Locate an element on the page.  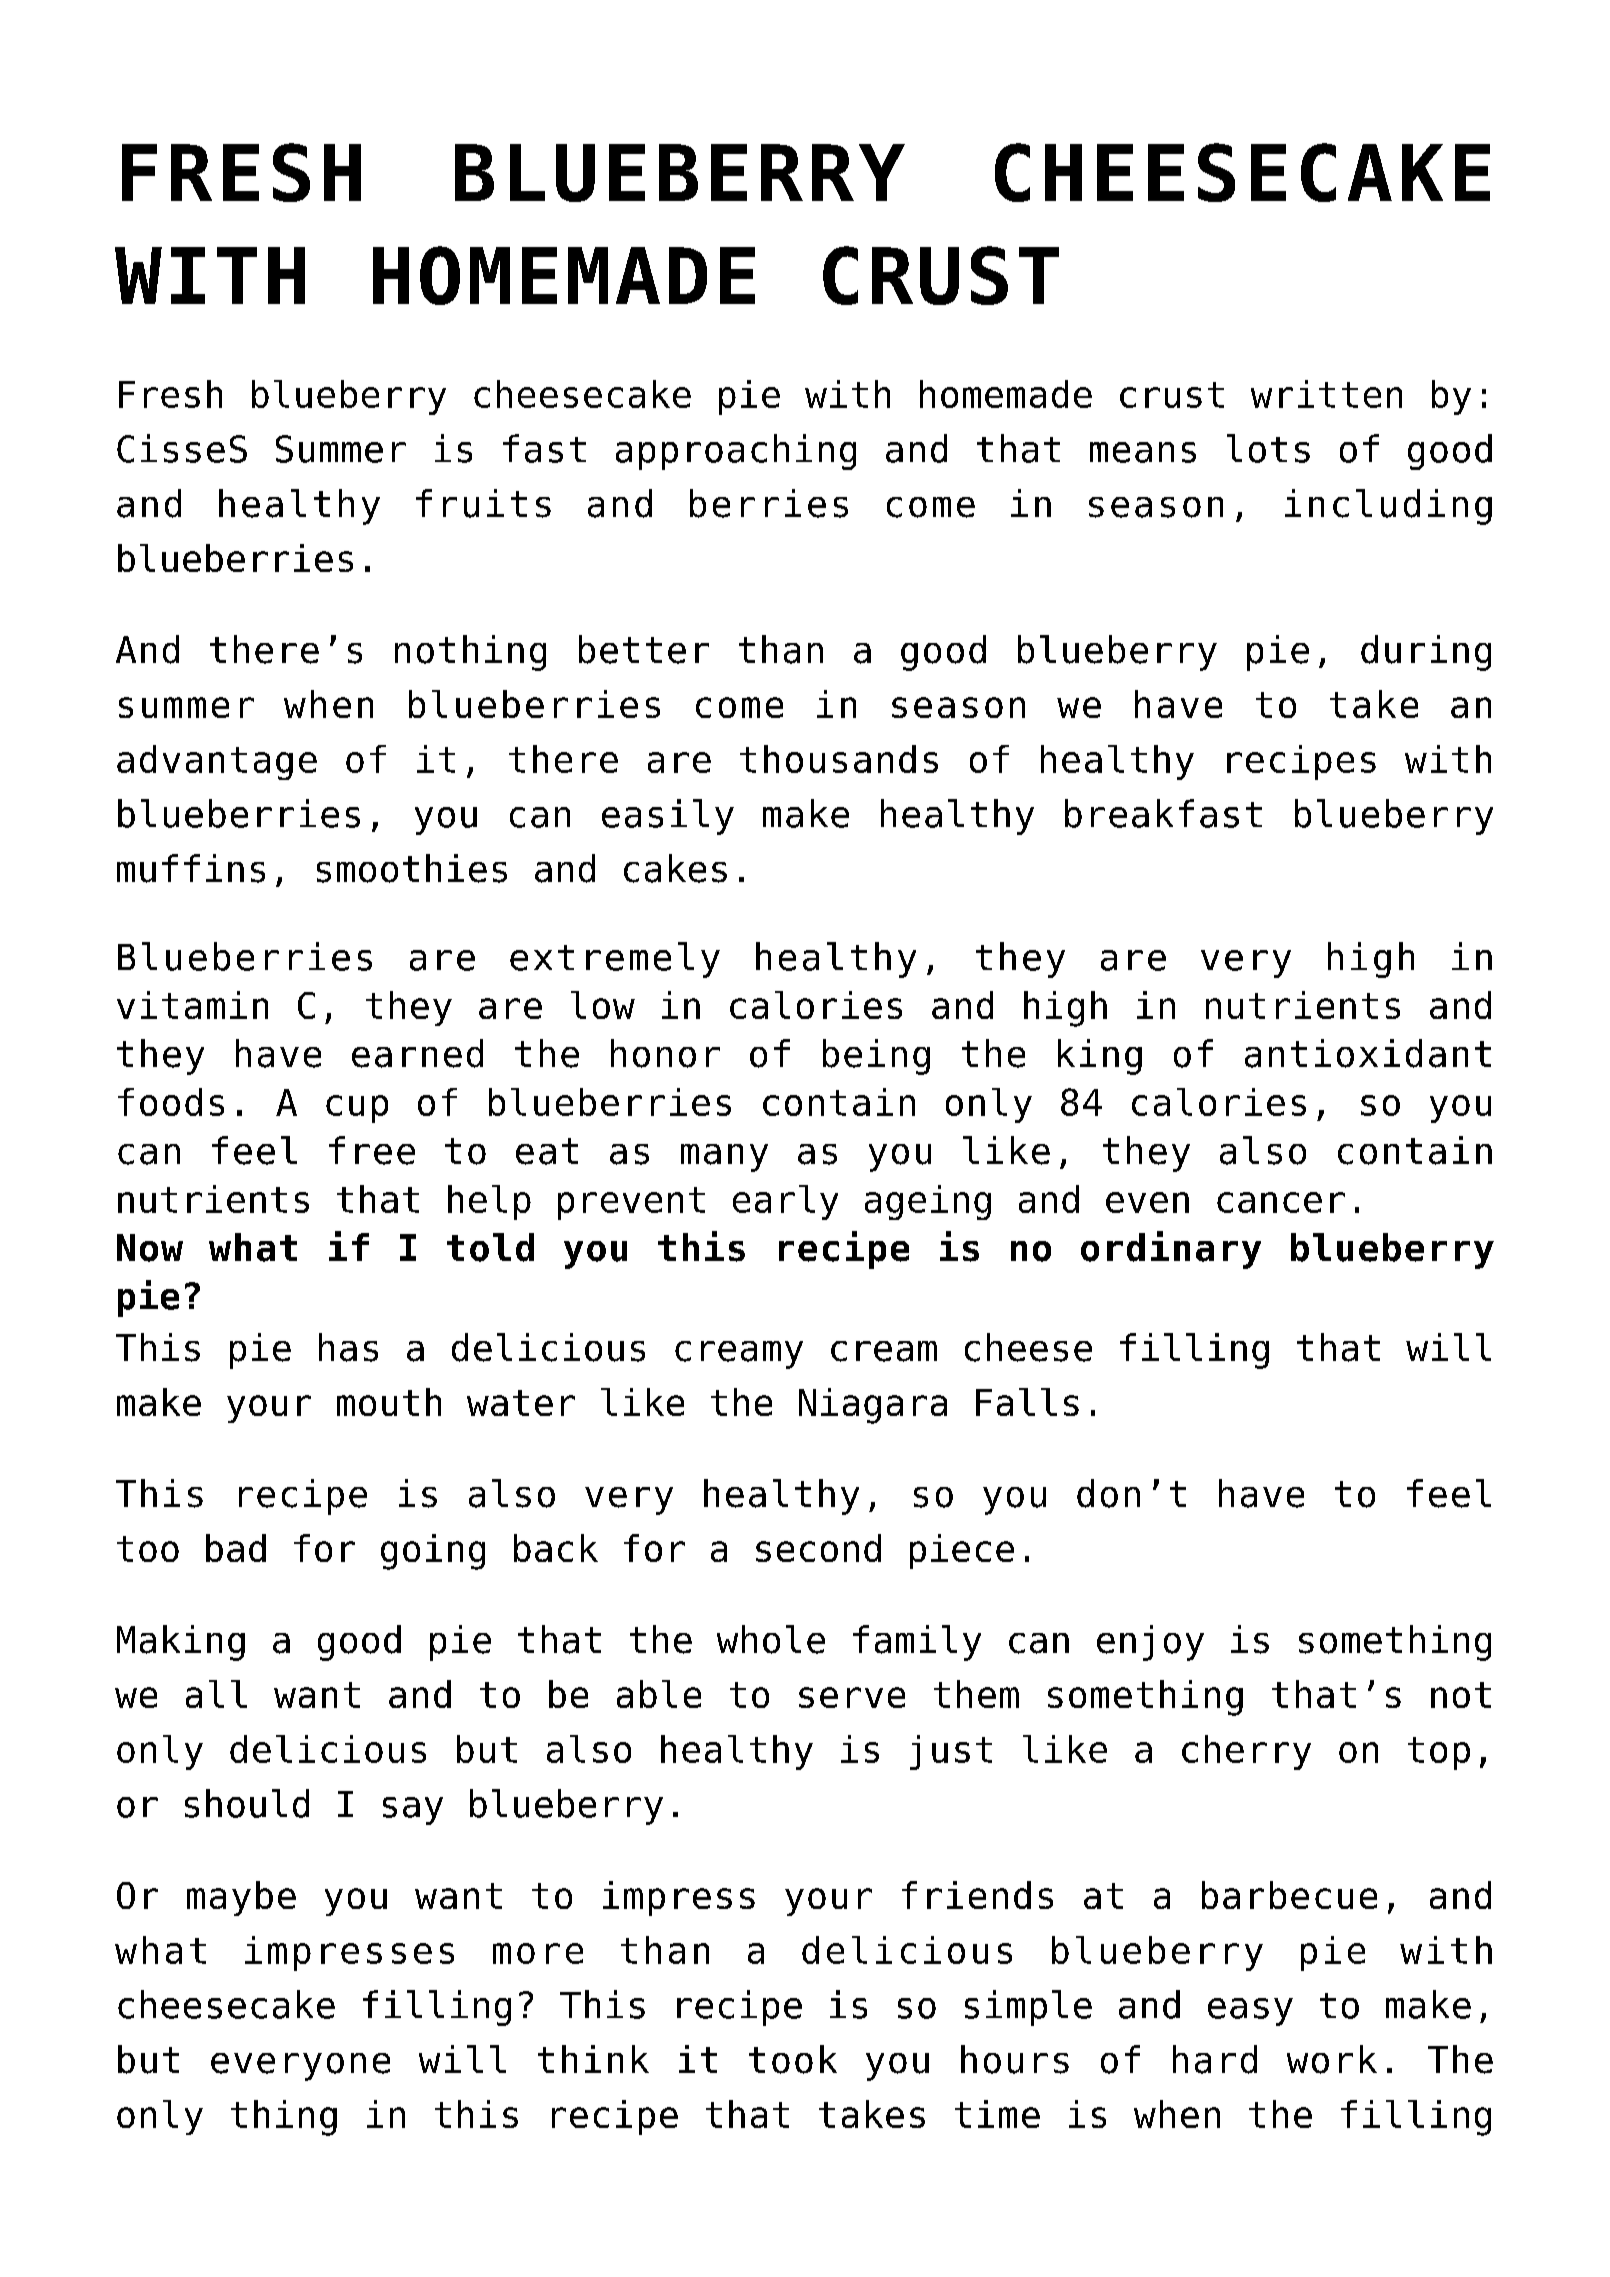
lots is located at coordinates (1268, 448).
